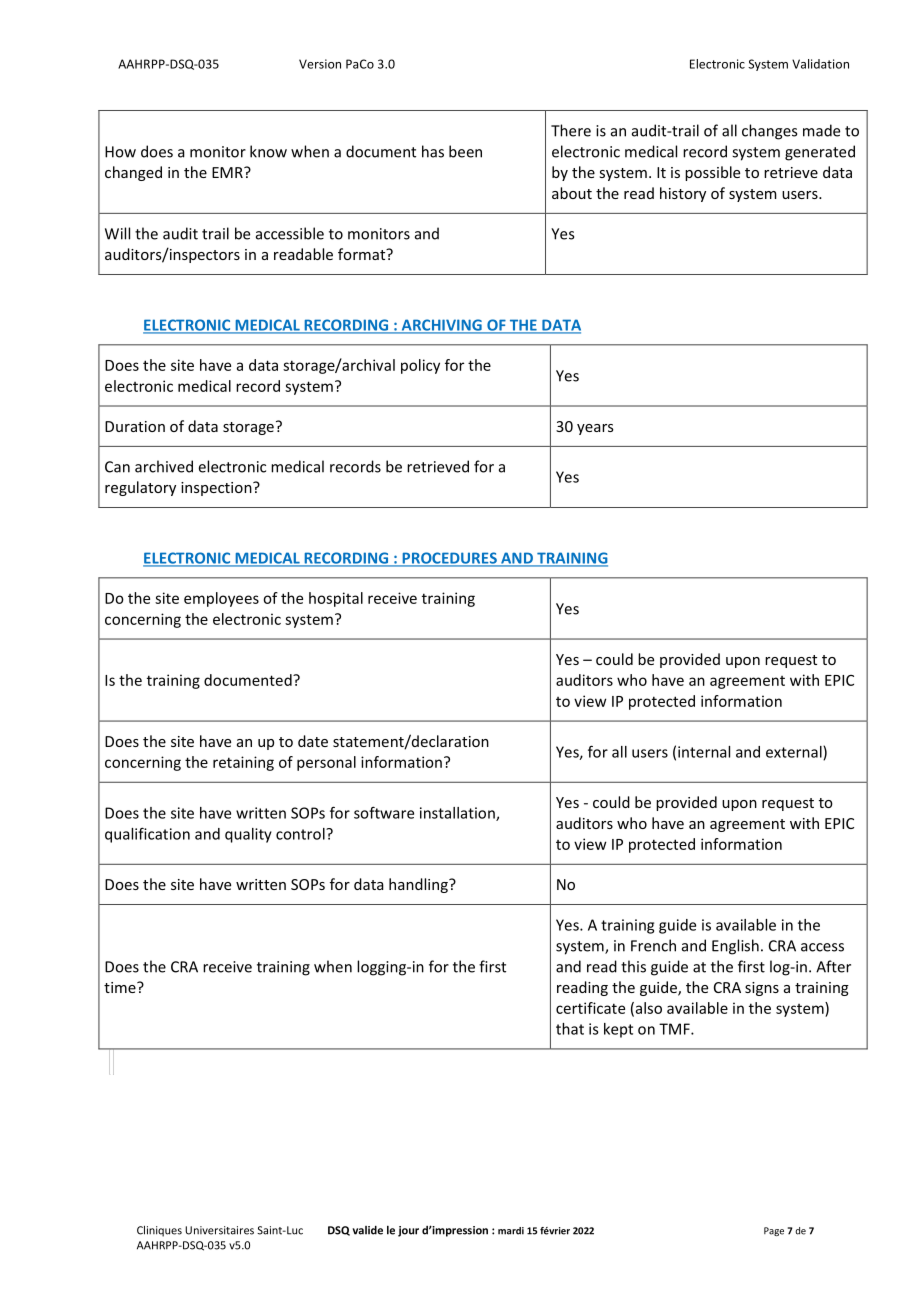  Describe the element at coordinates (465, 151) in the page. I see `been` at that location.
